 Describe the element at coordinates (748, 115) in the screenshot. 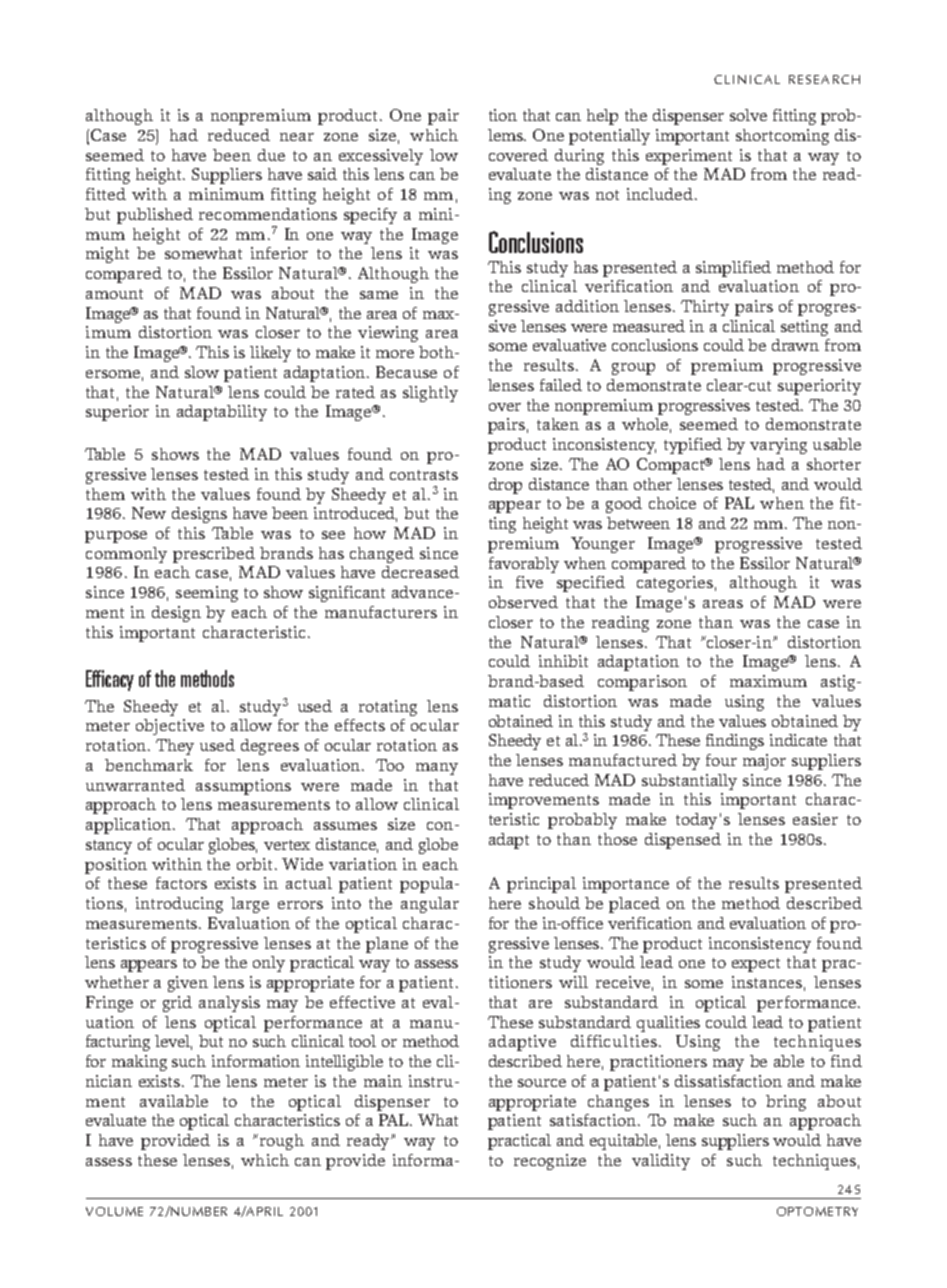

I see `solve` at that location.
